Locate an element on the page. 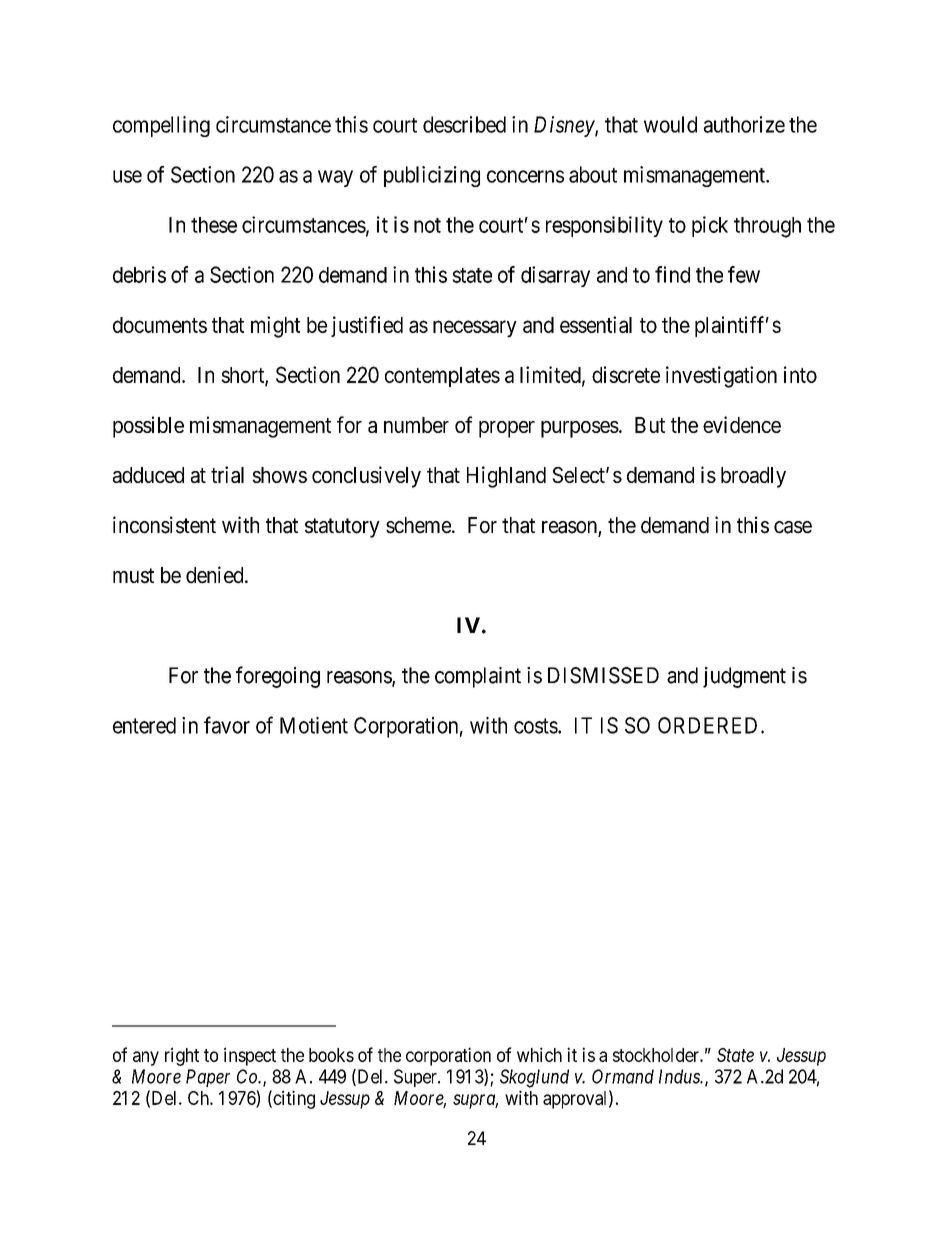 The height and width of the image is (1233, 952). denied is located at coordinates (216, 575).
